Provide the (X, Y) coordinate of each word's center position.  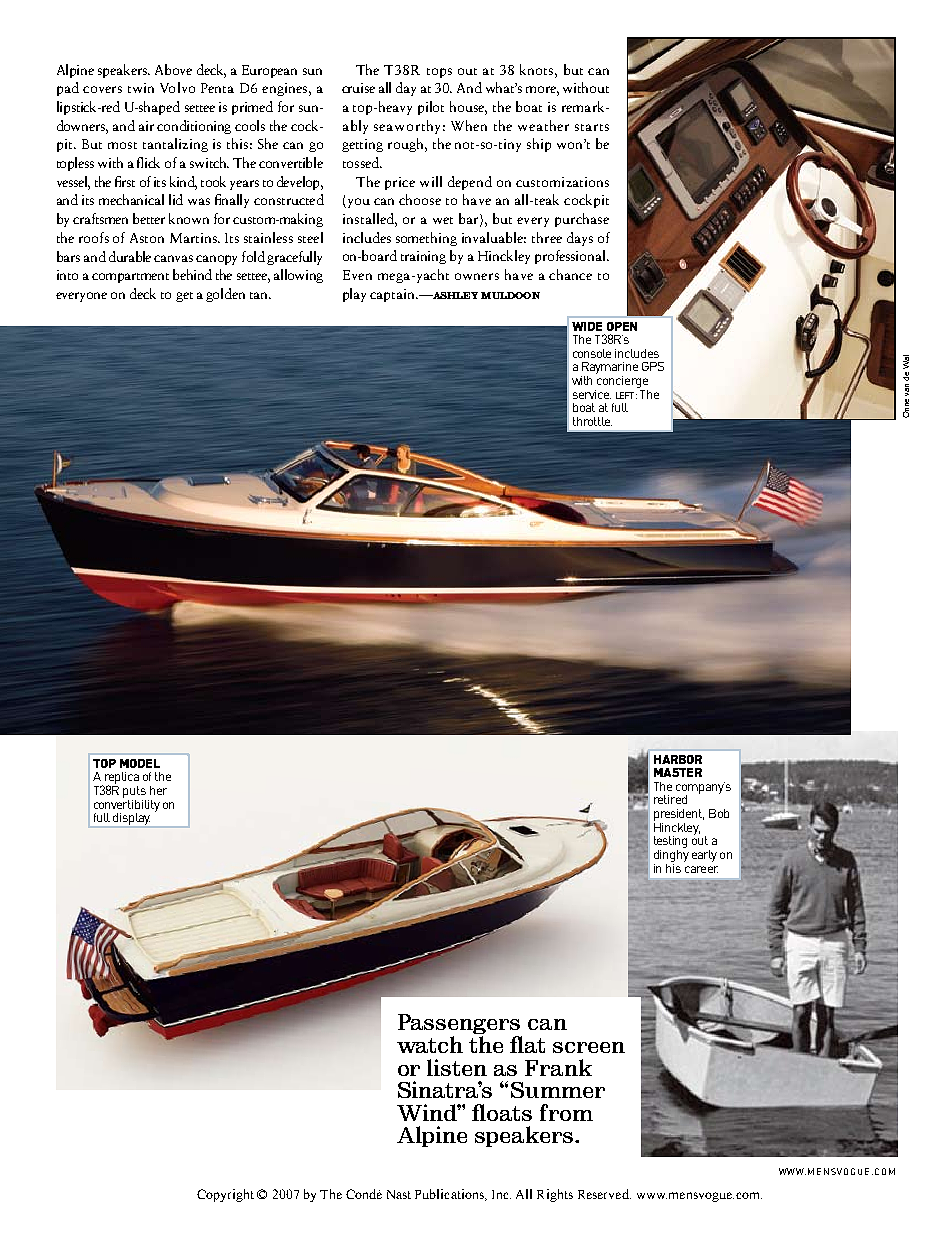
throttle (592, 421)
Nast (399, 1194)
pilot (431, 108)
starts (592, 127)
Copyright (225, 1195)
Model (140, 763)
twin (141, 88)
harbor (678, 759)
